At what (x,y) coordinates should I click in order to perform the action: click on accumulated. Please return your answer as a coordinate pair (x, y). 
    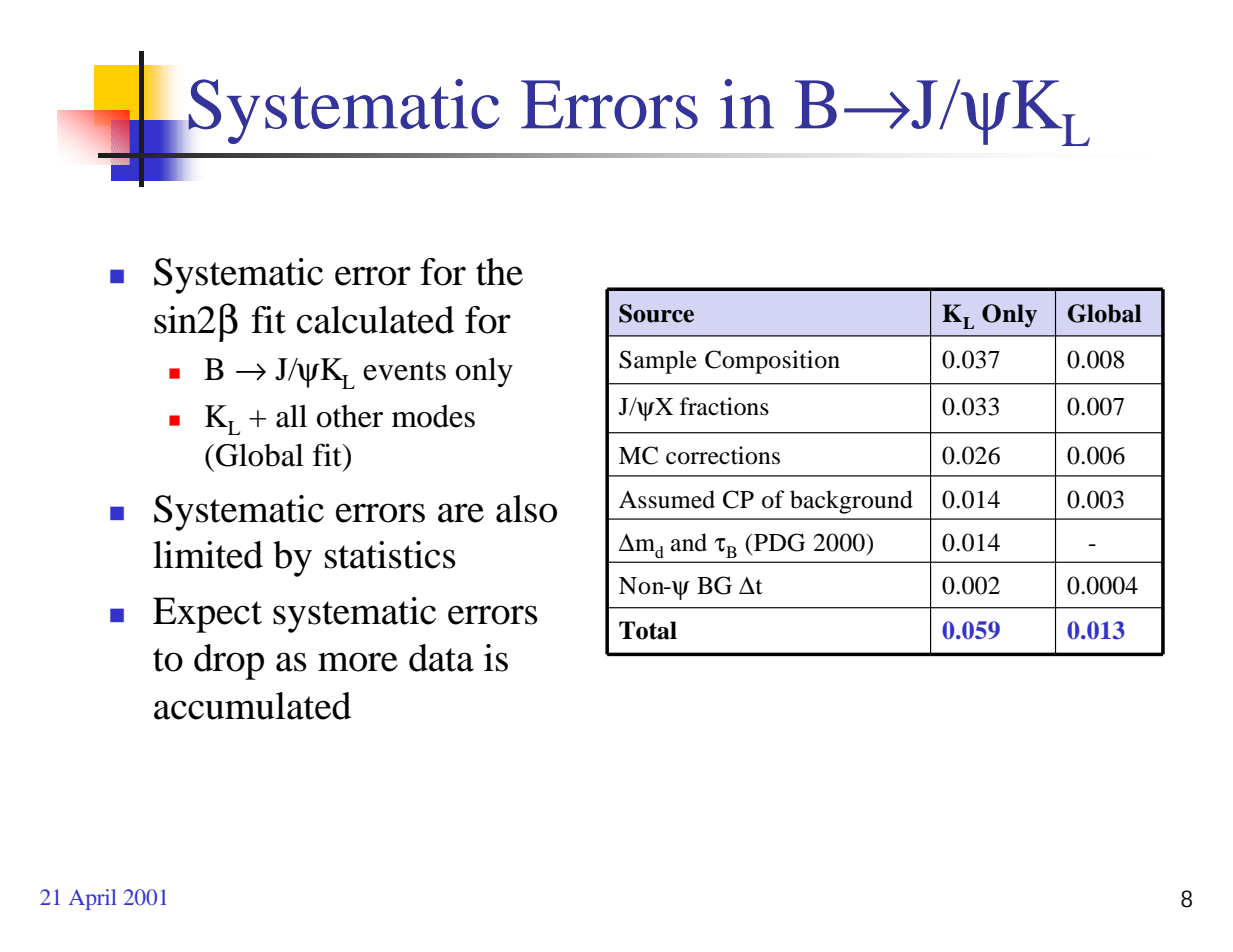
    Looking at the image, I should click on (252, 706).
